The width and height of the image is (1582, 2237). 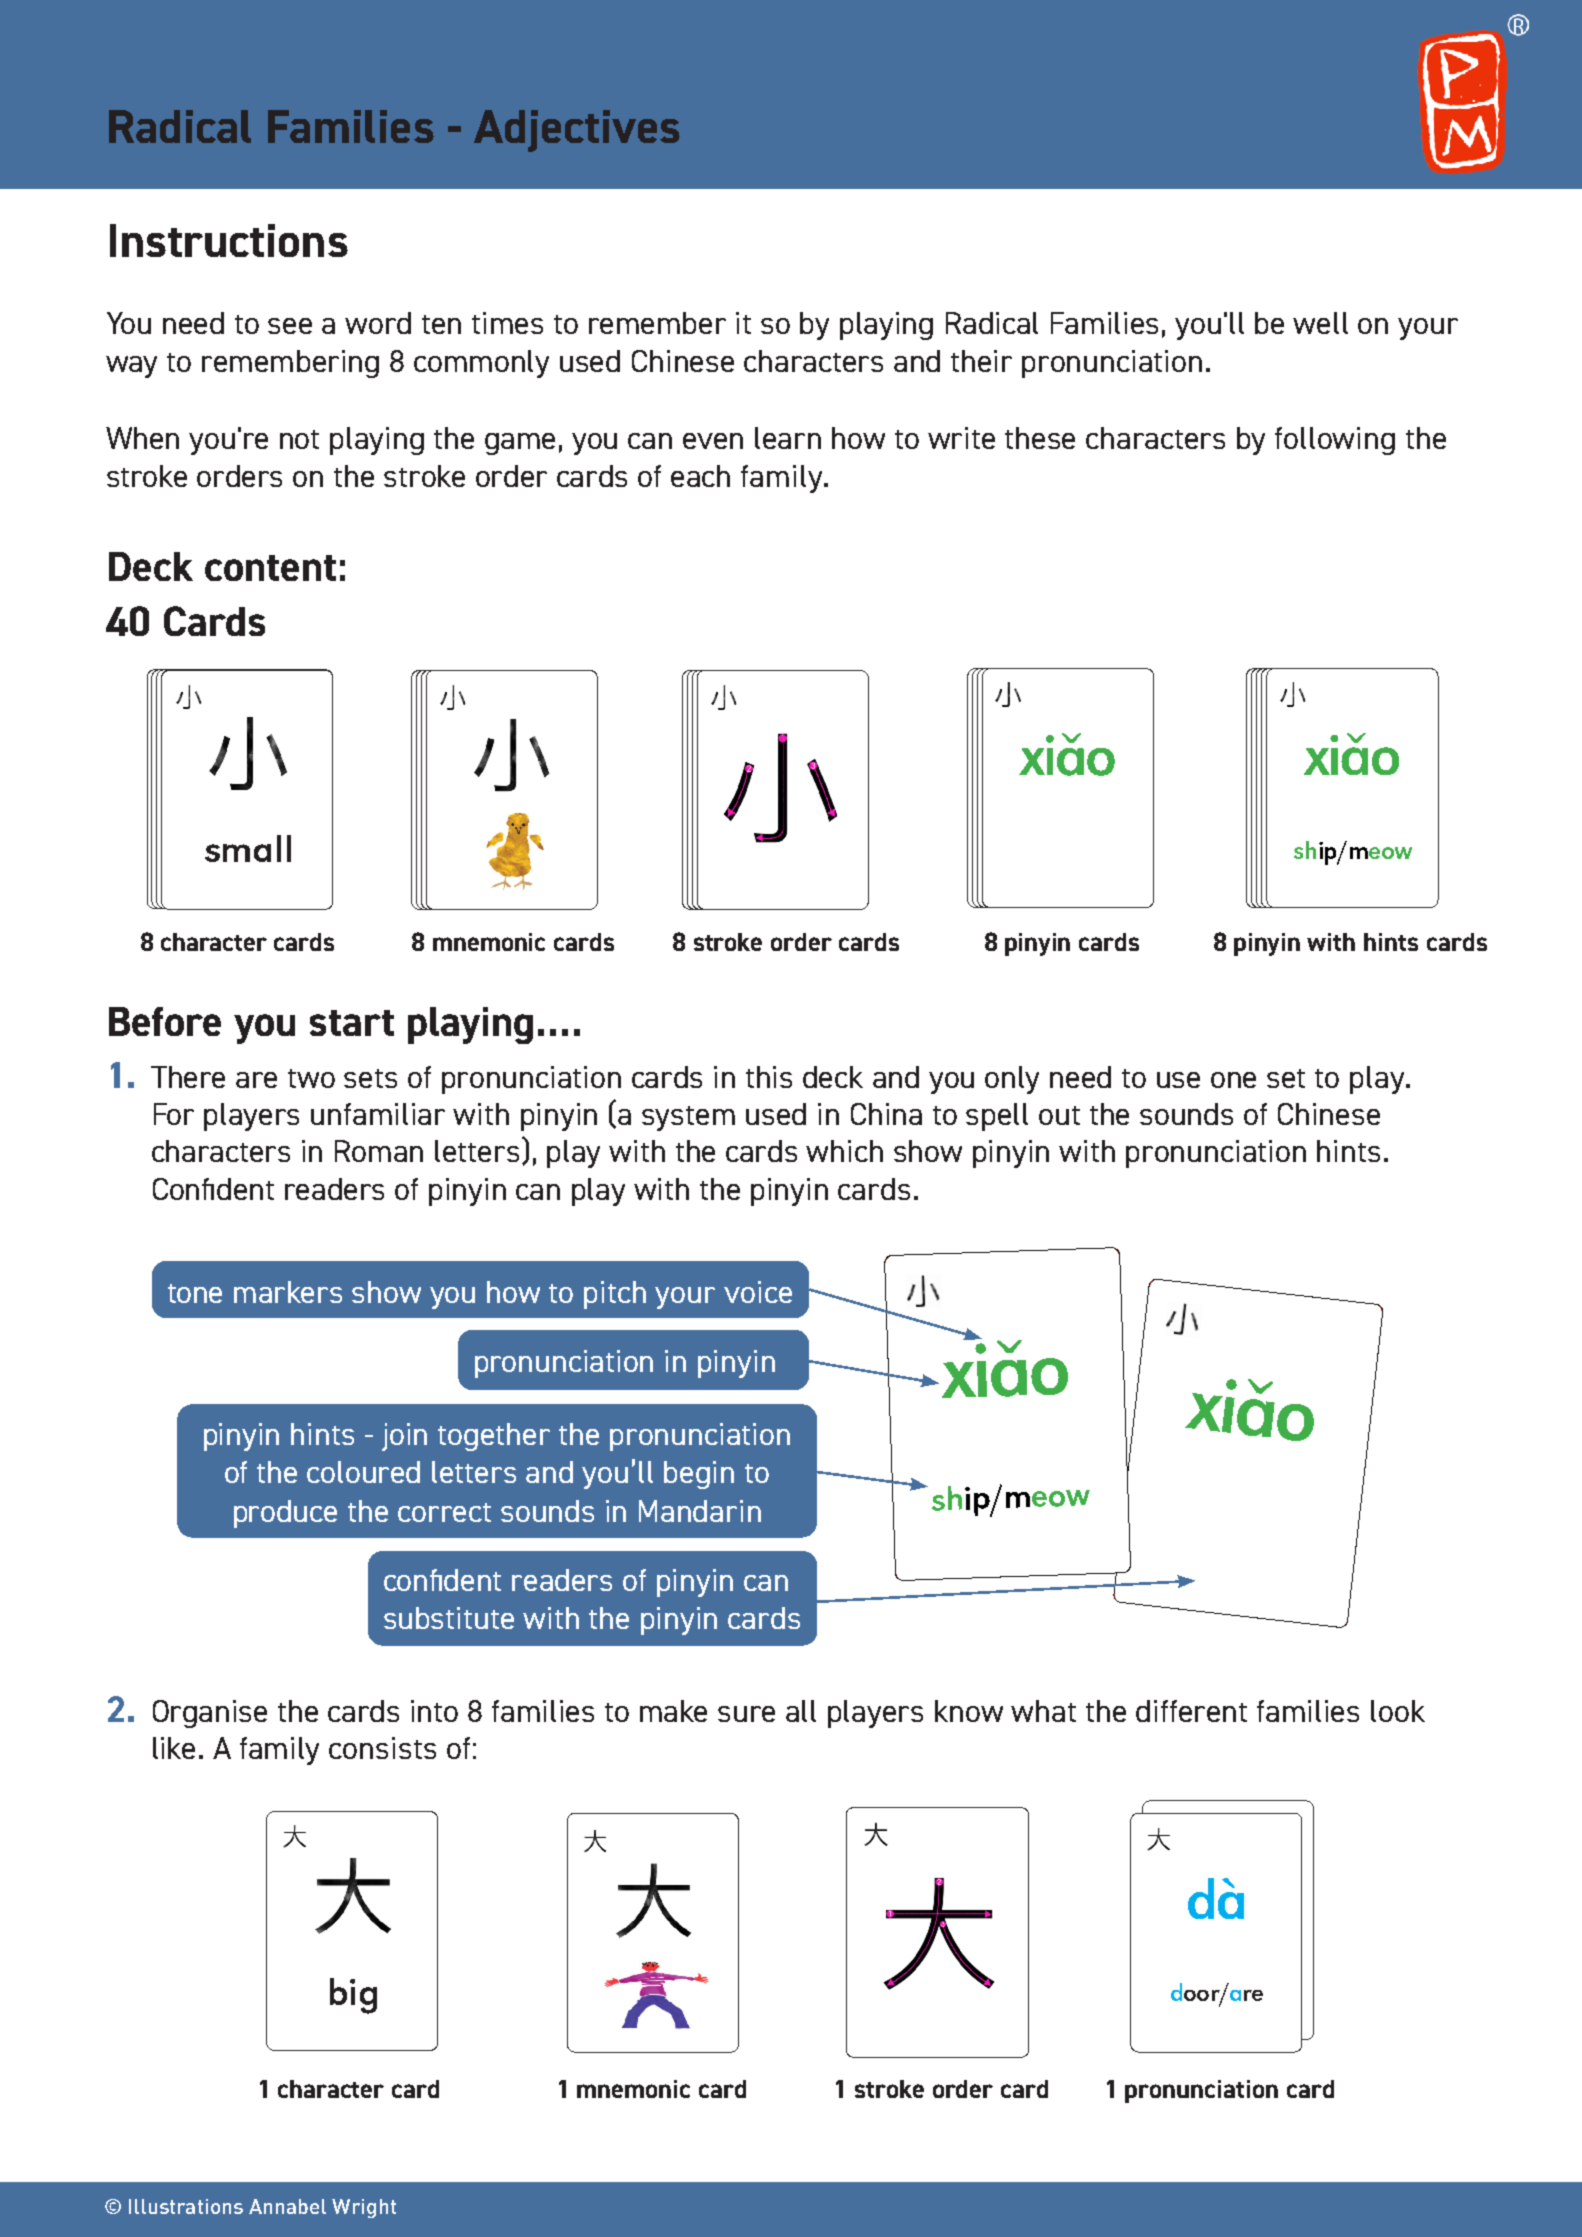 I want to click on small, so click(x=248, y=848).
